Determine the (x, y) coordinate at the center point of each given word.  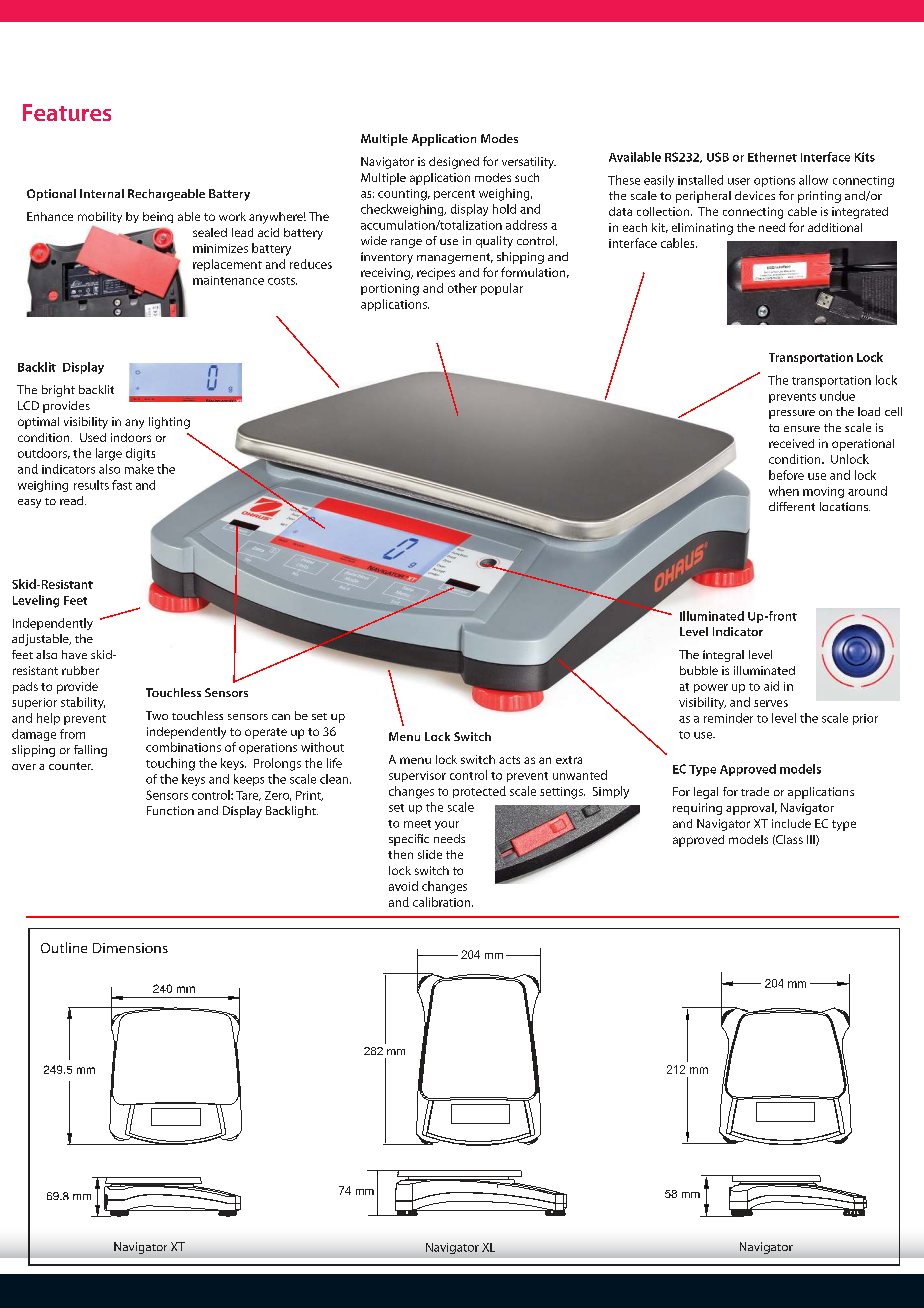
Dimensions (130, 948)
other (462, 288)
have (74, 654)
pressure (792, 414)
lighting (169, 423)
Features (67, 112)
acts (509, 760)
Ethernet (772, 157)
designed (454, 163)
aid (771, 686)
